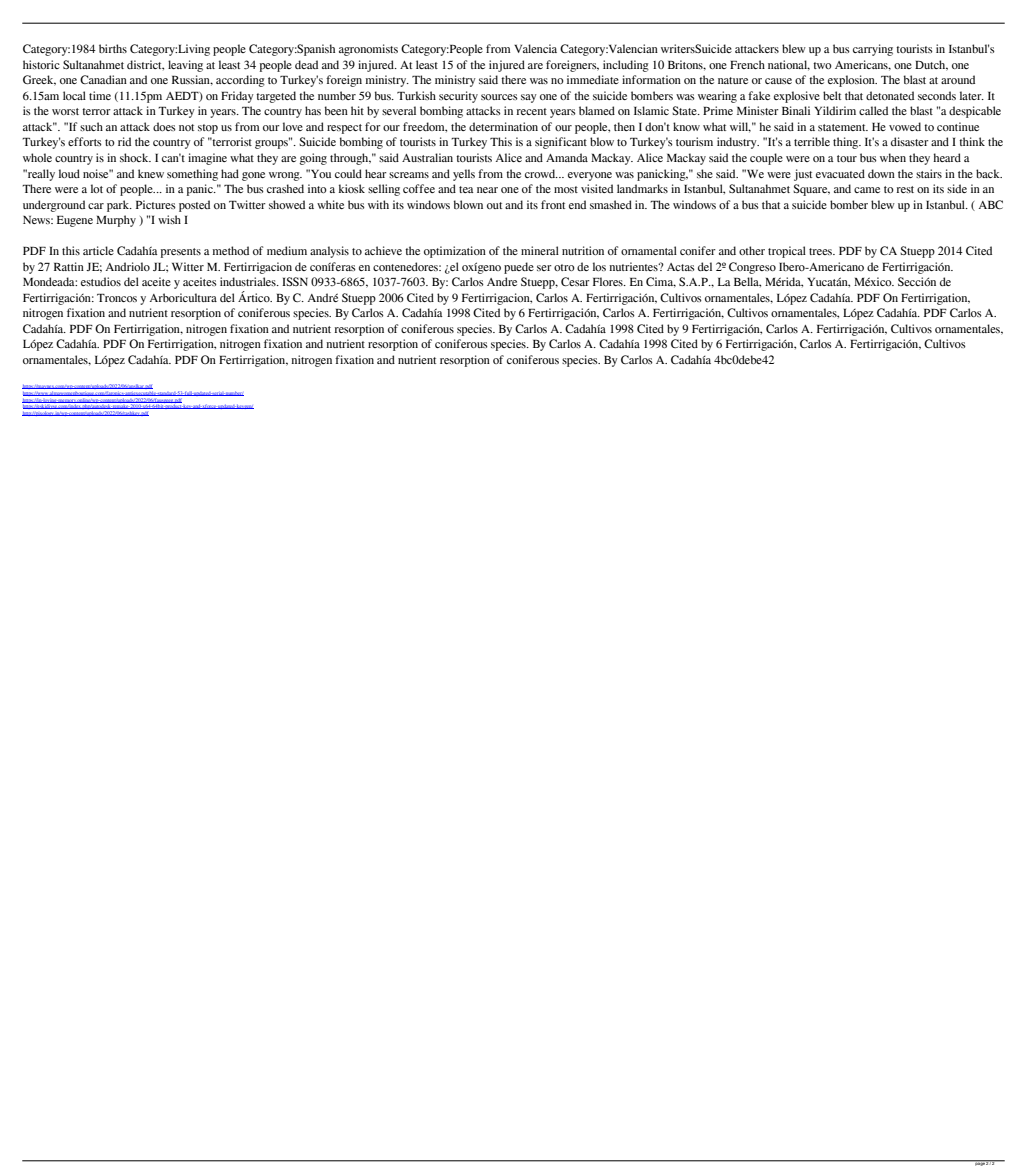  Describe the element at coordinates (991, 204) in the screenshot. I see `ABC` at that location.
